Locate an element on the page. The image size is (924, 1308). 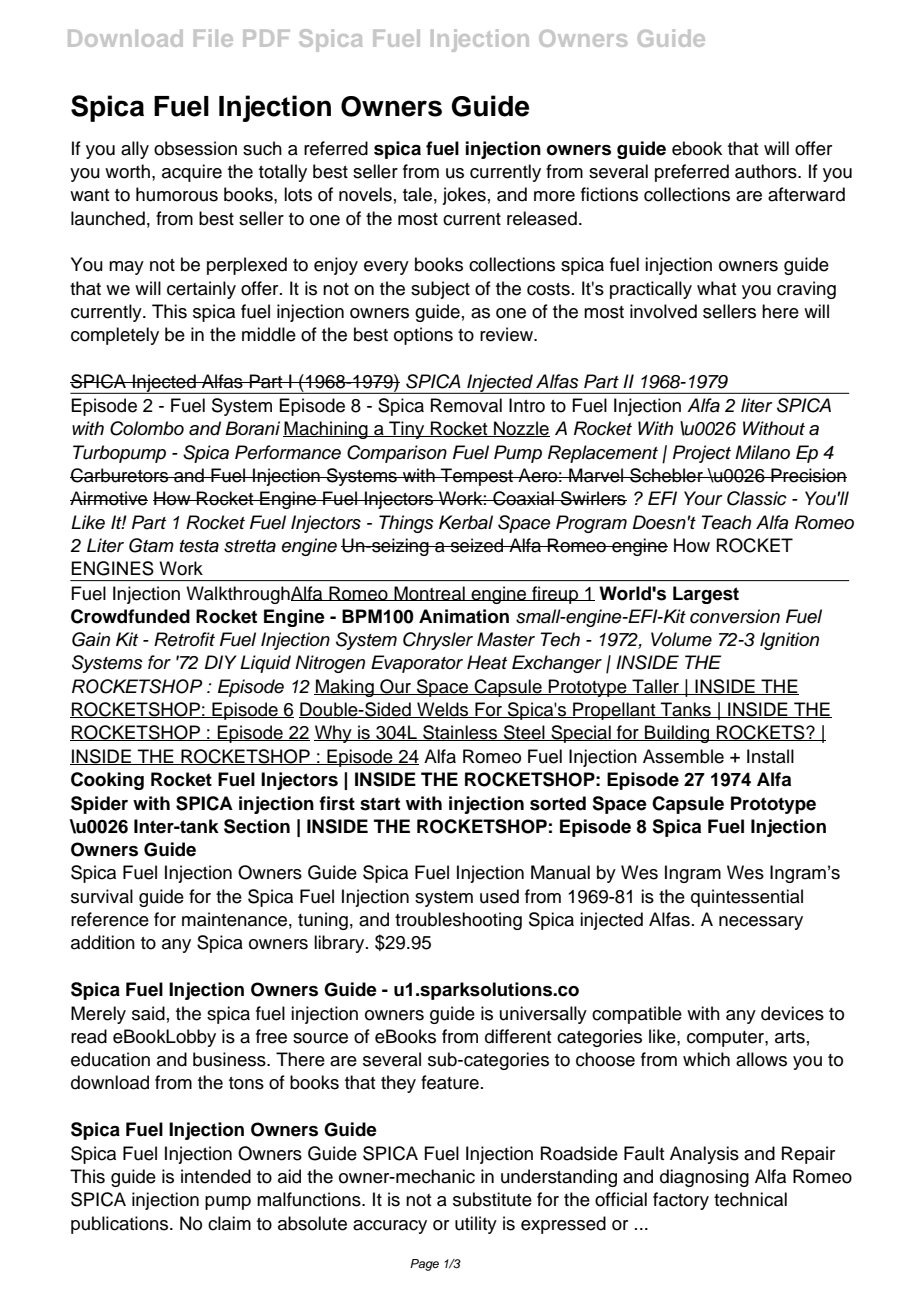
Chrysler is located at coordinates (438, 641).
